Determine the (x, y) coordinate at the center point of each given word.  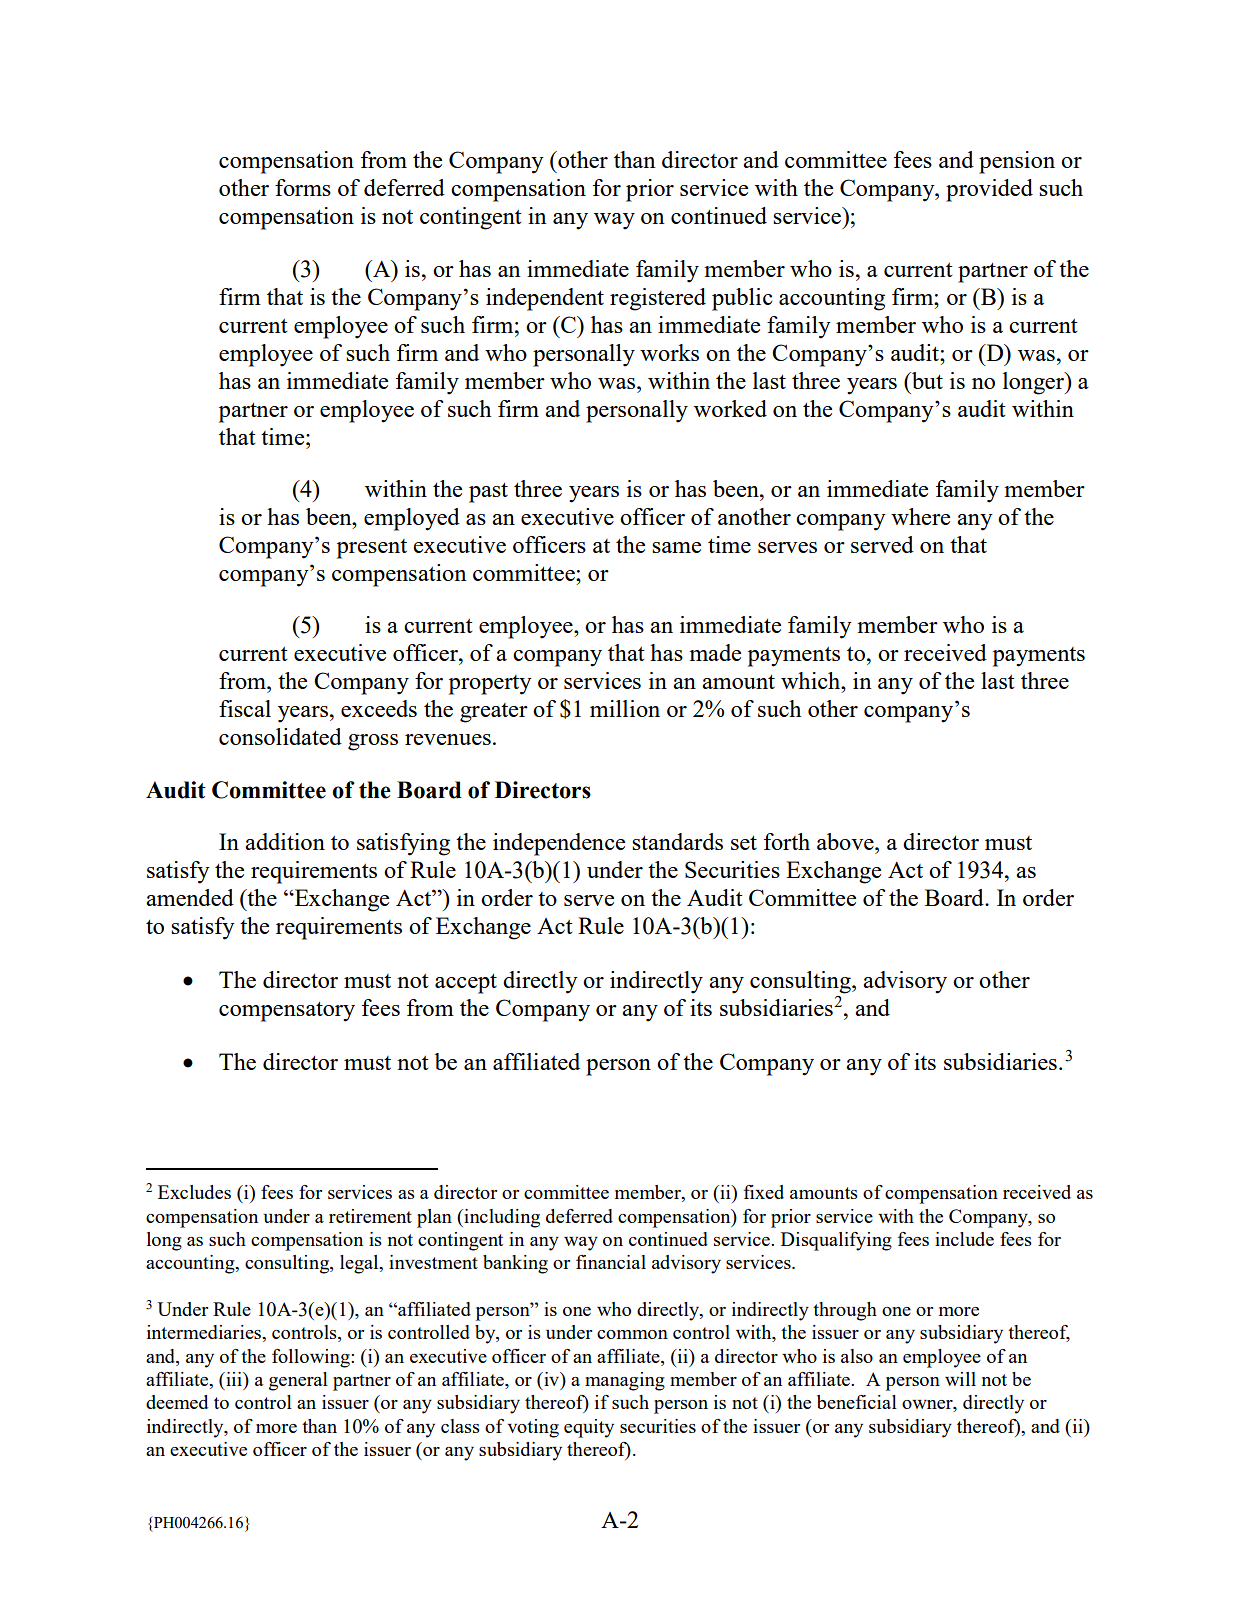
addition (285, 841)
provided (989, 190)
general (298, 1381)
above (846, 841)
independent (545, 299)
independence (559, 844)
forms (303, 187)
